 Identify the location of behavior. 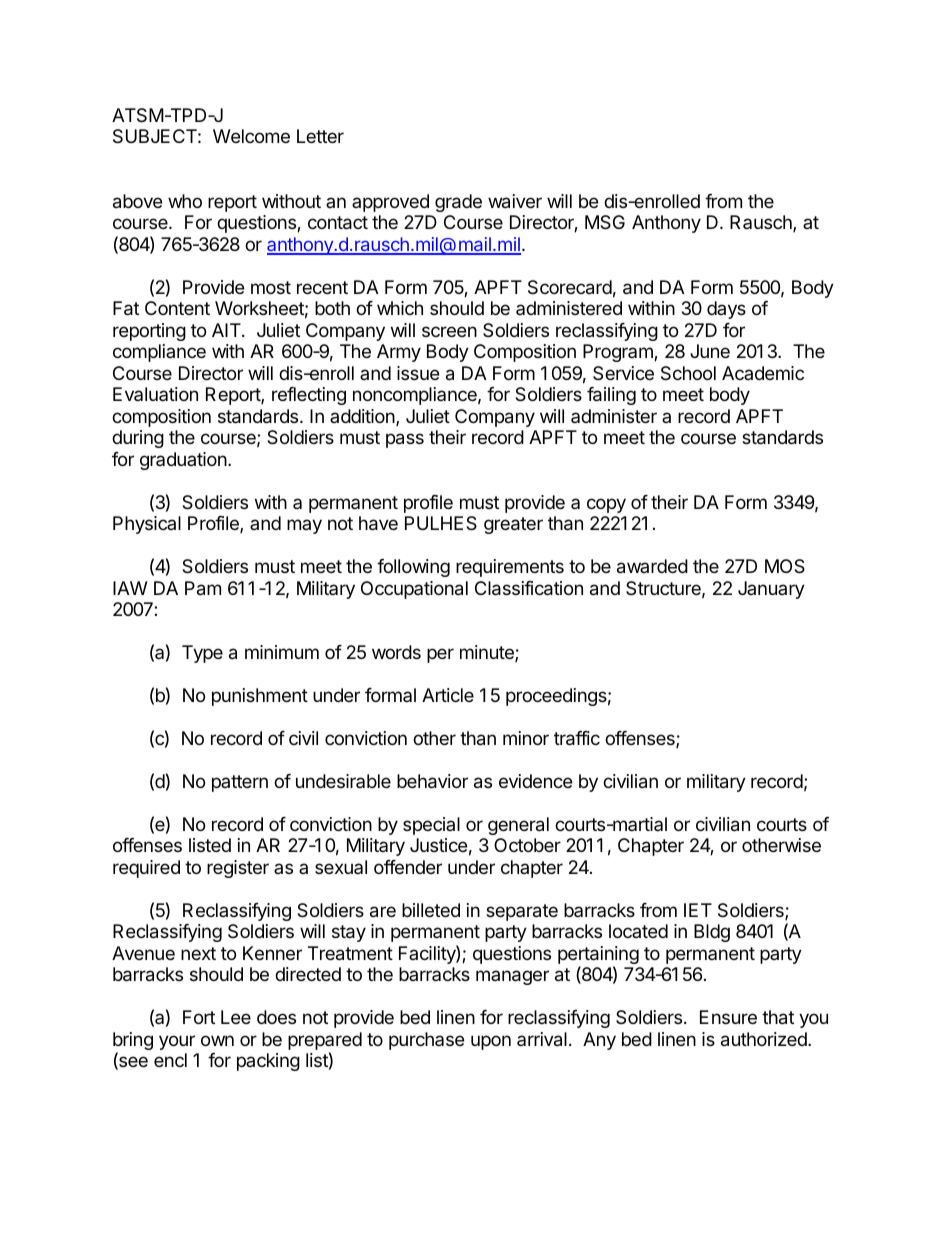
(432, 781).
